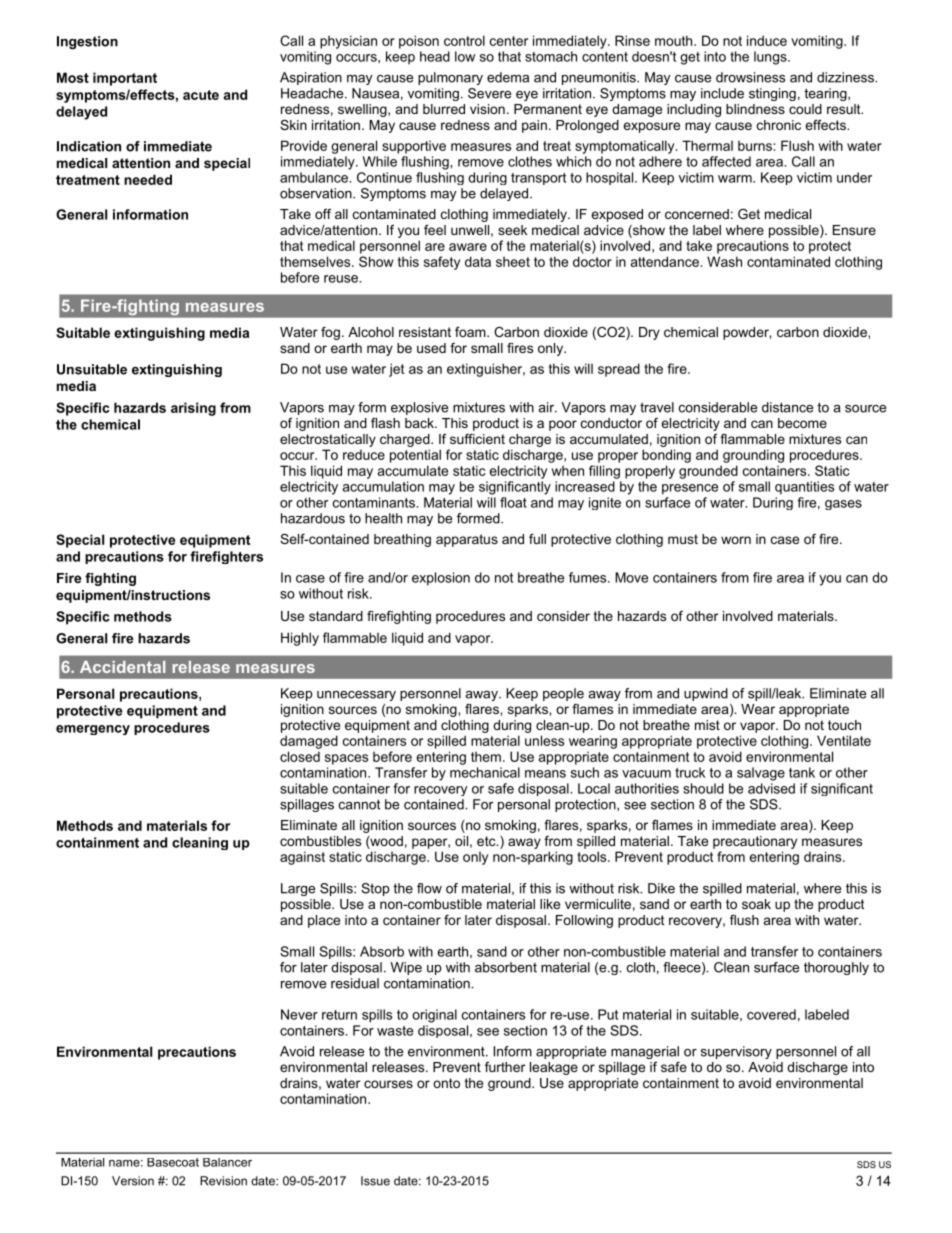 This screenshot has height=1233, width=952. What do you see at coordinates (125, 79) in the screenshot?
I see `important` at bounding box center [125, 79].
